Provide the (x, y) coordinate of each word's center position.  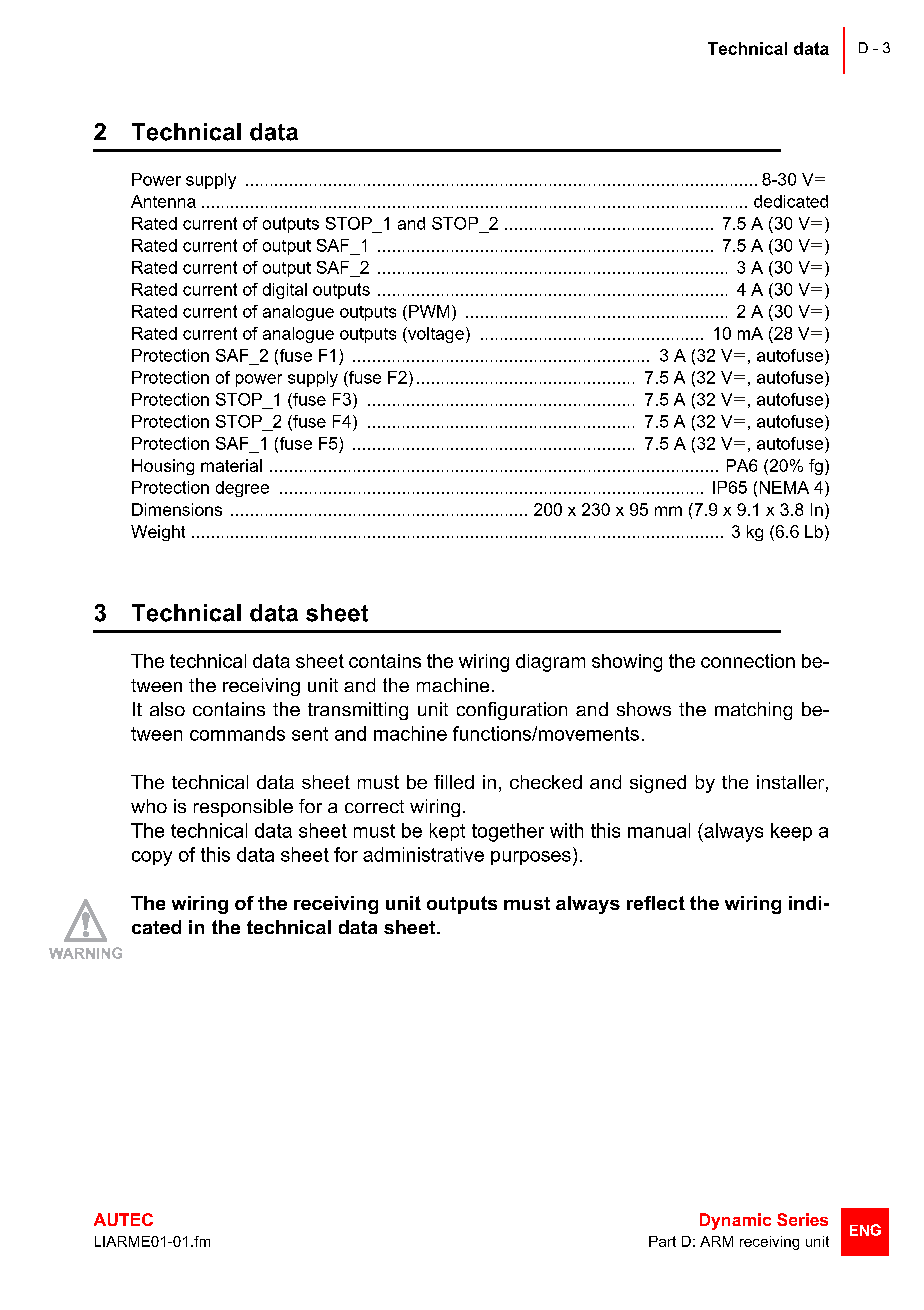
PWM (429, 311)
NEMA (784, 487)
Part (662, 1241)
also (167, 709)
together (508, 832)
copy (152, 858)
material (231, 465)
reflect (656, 903)
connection (748, 661)
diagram (550, 663)
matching (753, 711)
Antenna (163, 201)
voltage (435, 335)
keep (791, 832)
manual (659, 830)
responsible (243, 808)
